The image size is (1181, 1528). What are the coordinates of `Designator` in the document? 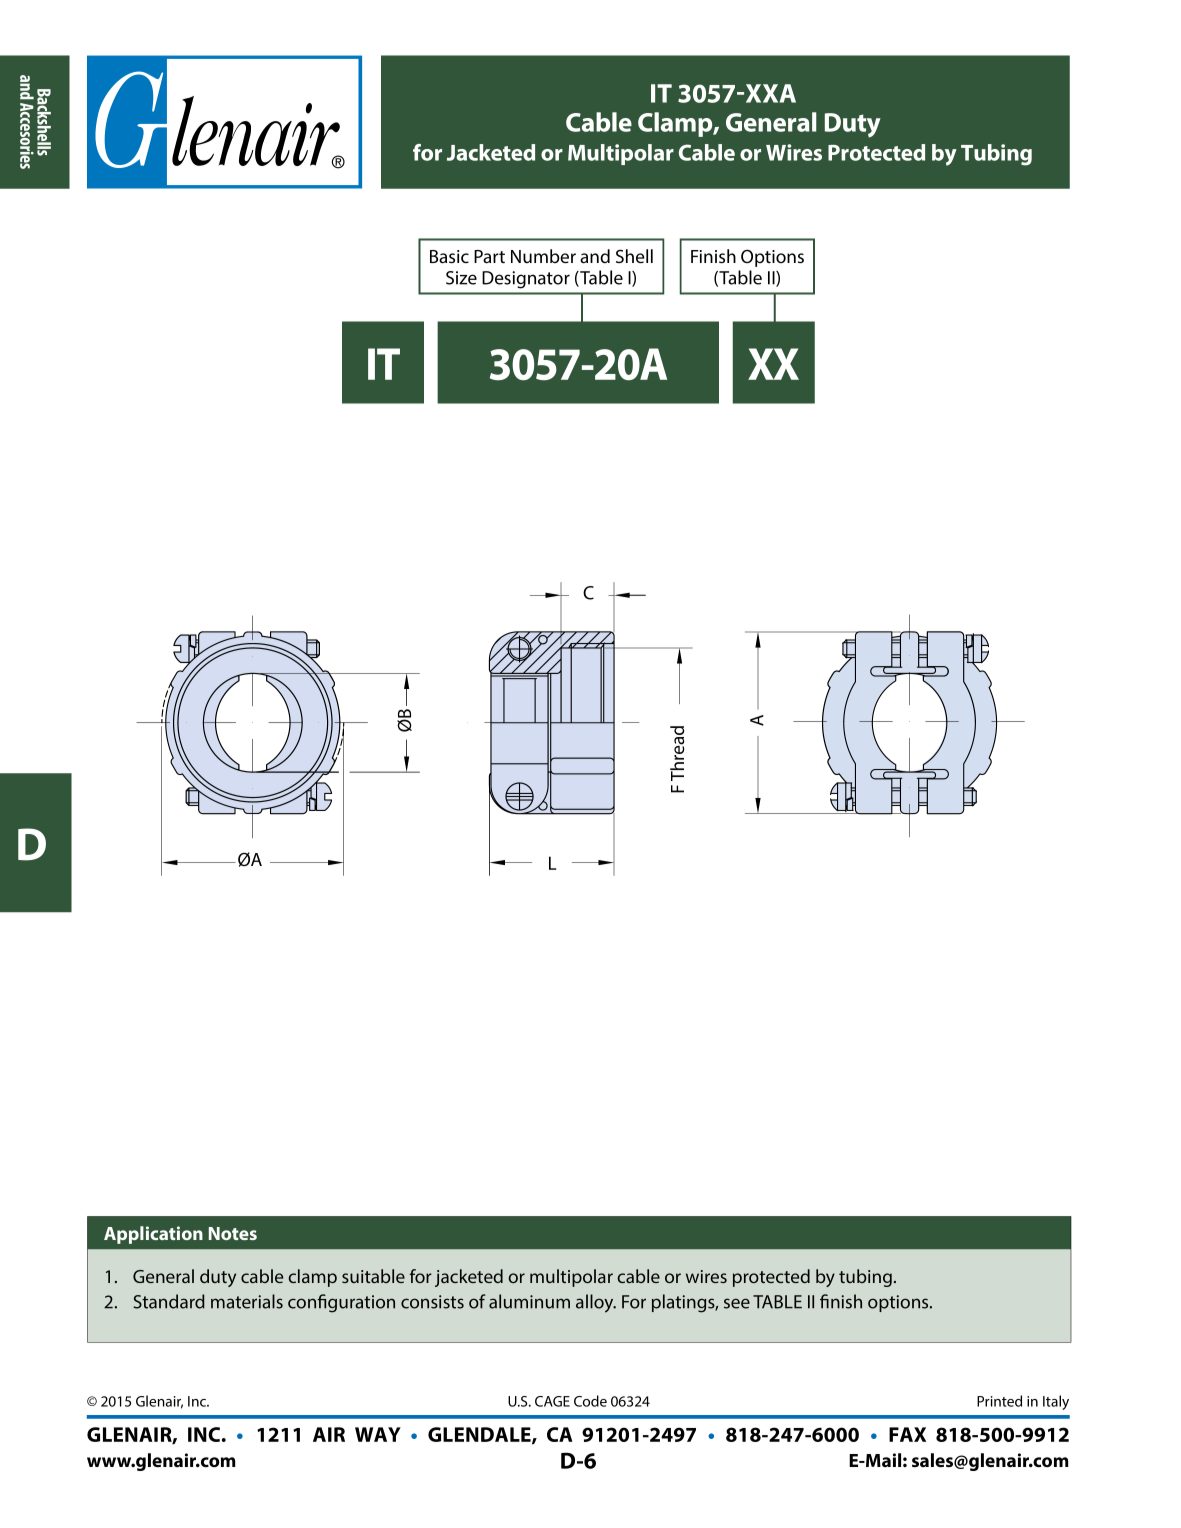 It's located at (526, 280).
